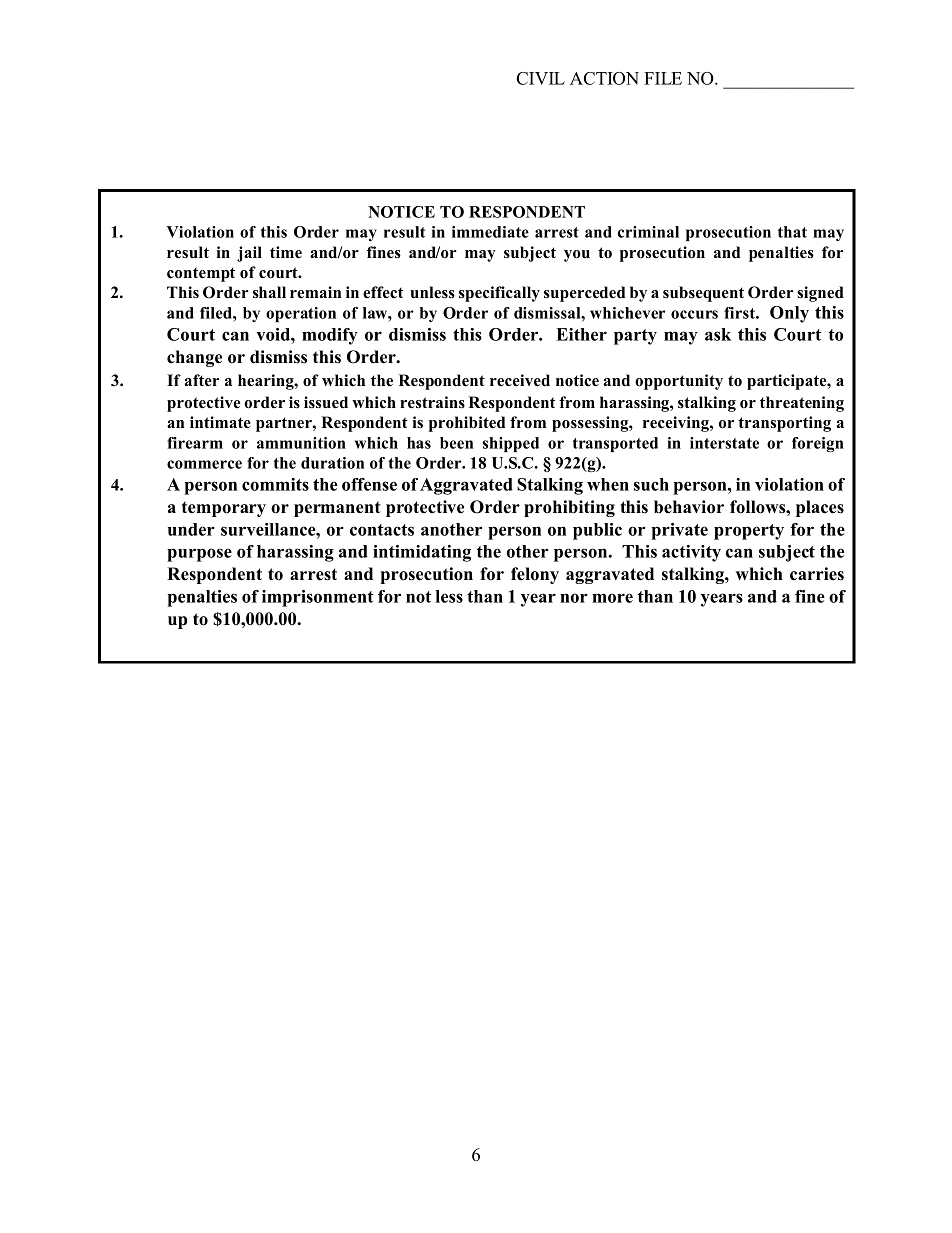 Image resolution: width=952 pixels, height=1233 pixels. What do you see at coordinates (581, 334) in the image?
I see `Either` at bounding box center [581, 334].
